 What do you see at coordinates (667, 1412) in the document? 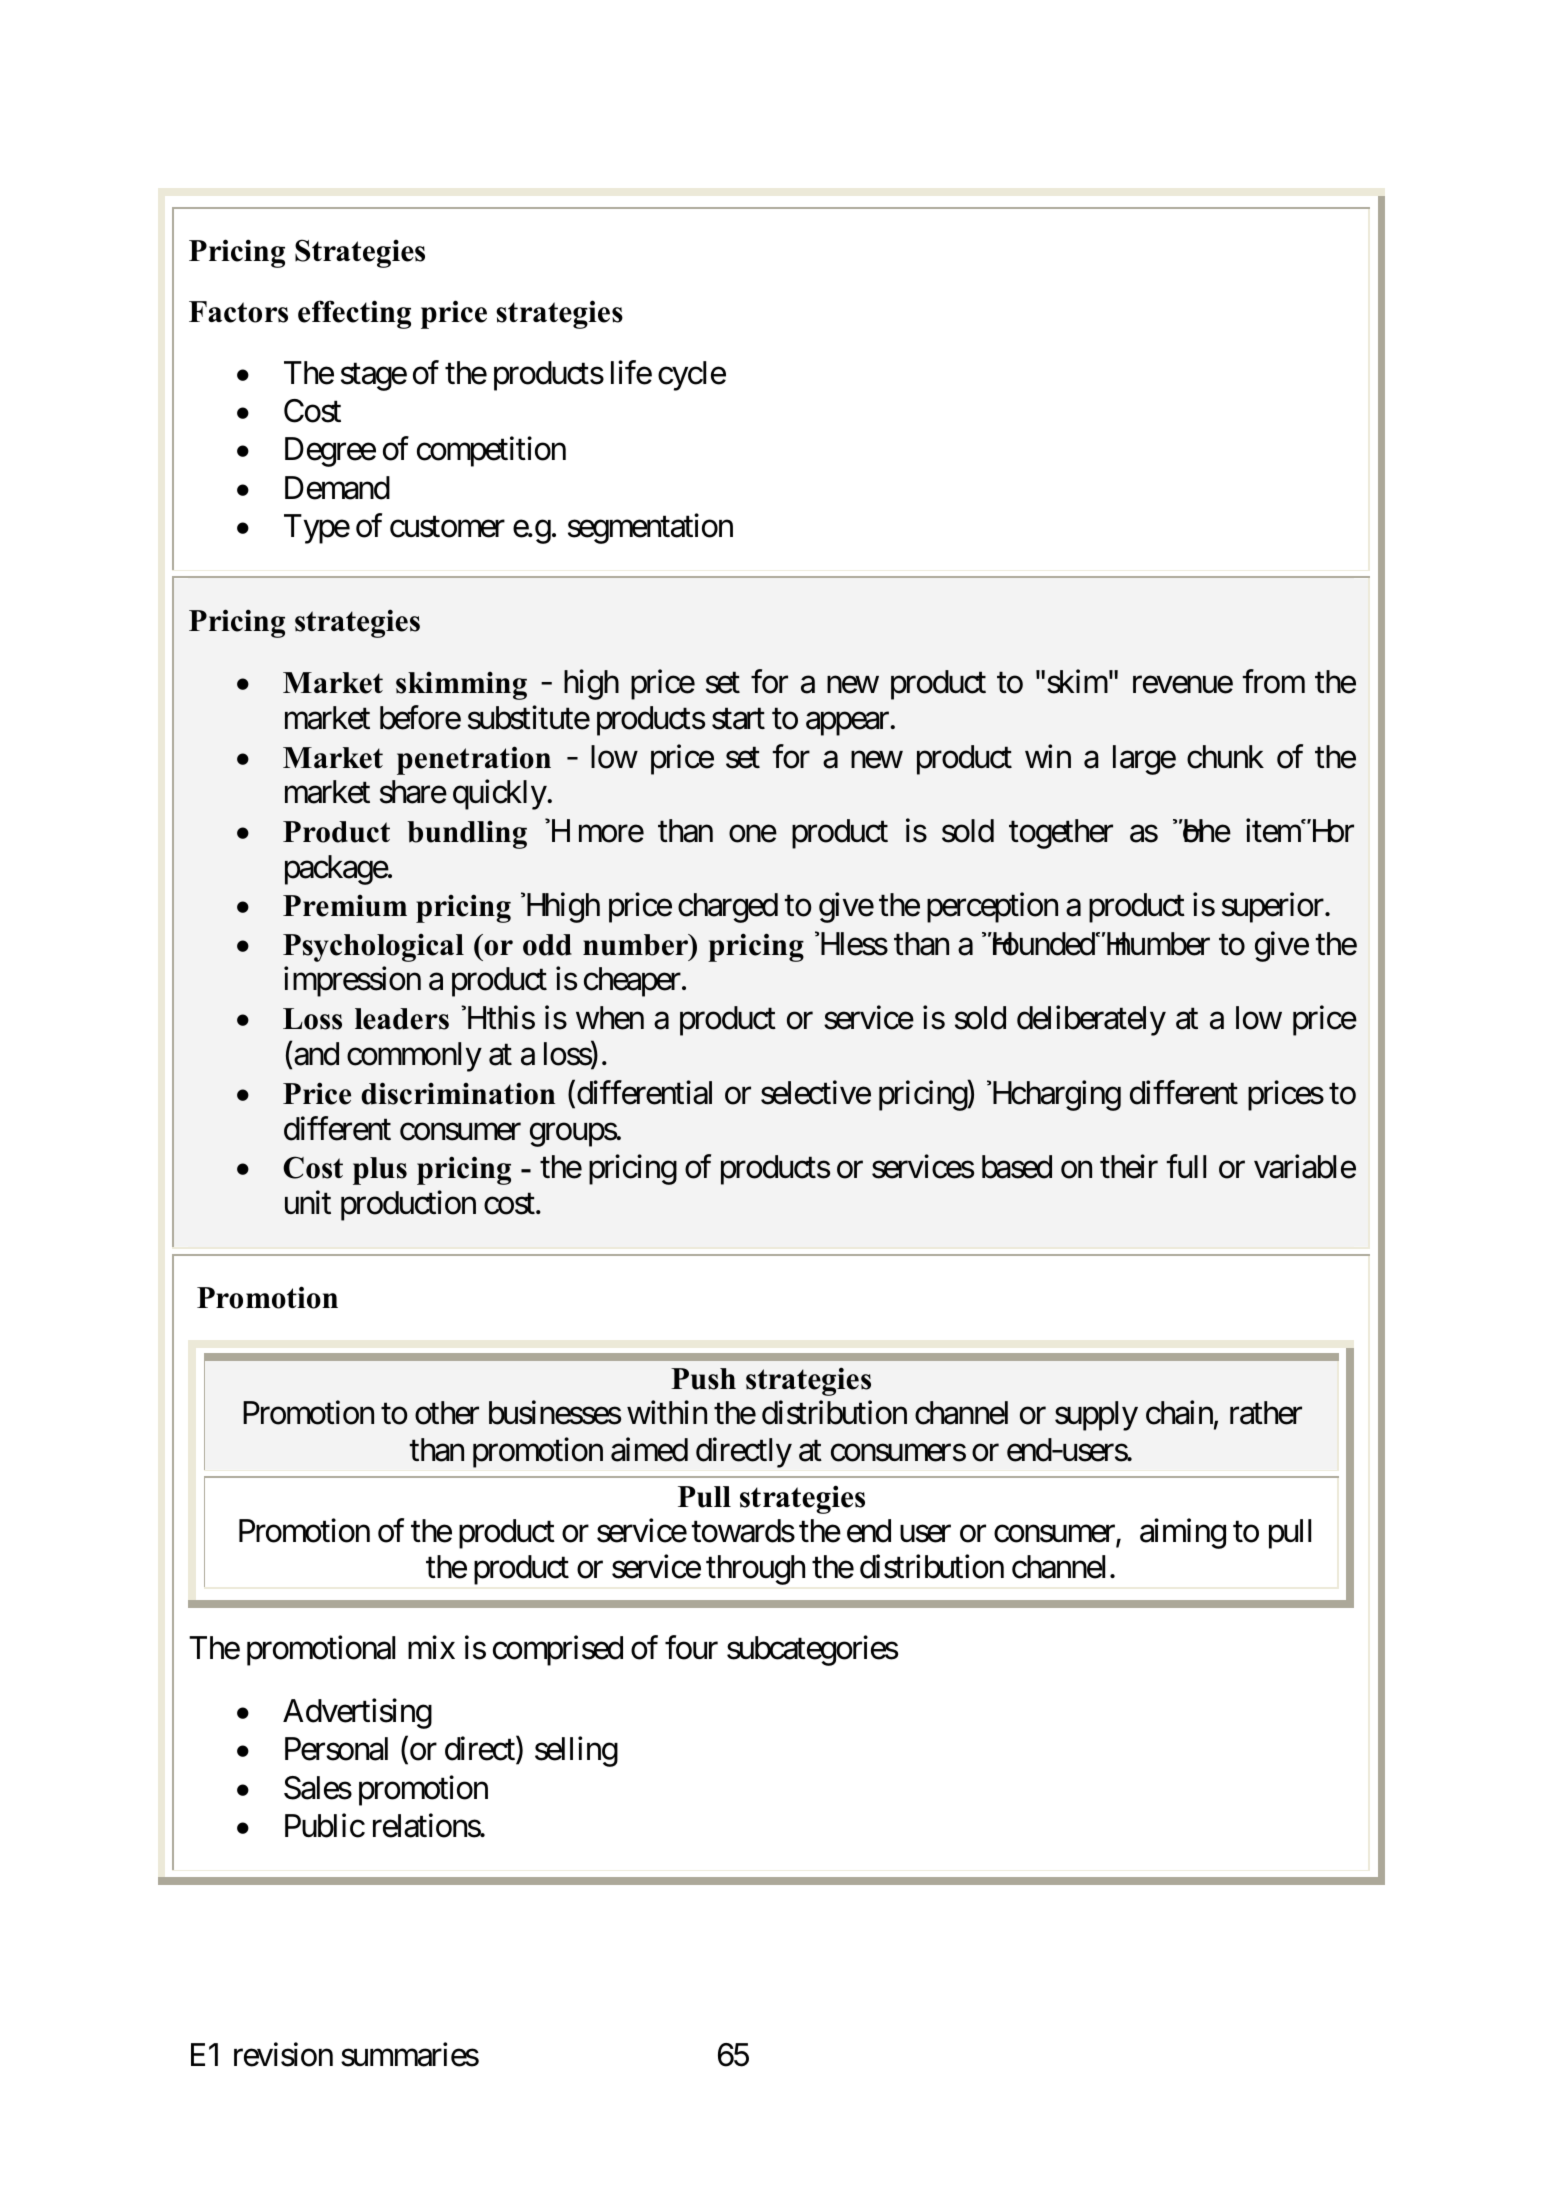
I see `within` at bounding box center [667, 1412].
